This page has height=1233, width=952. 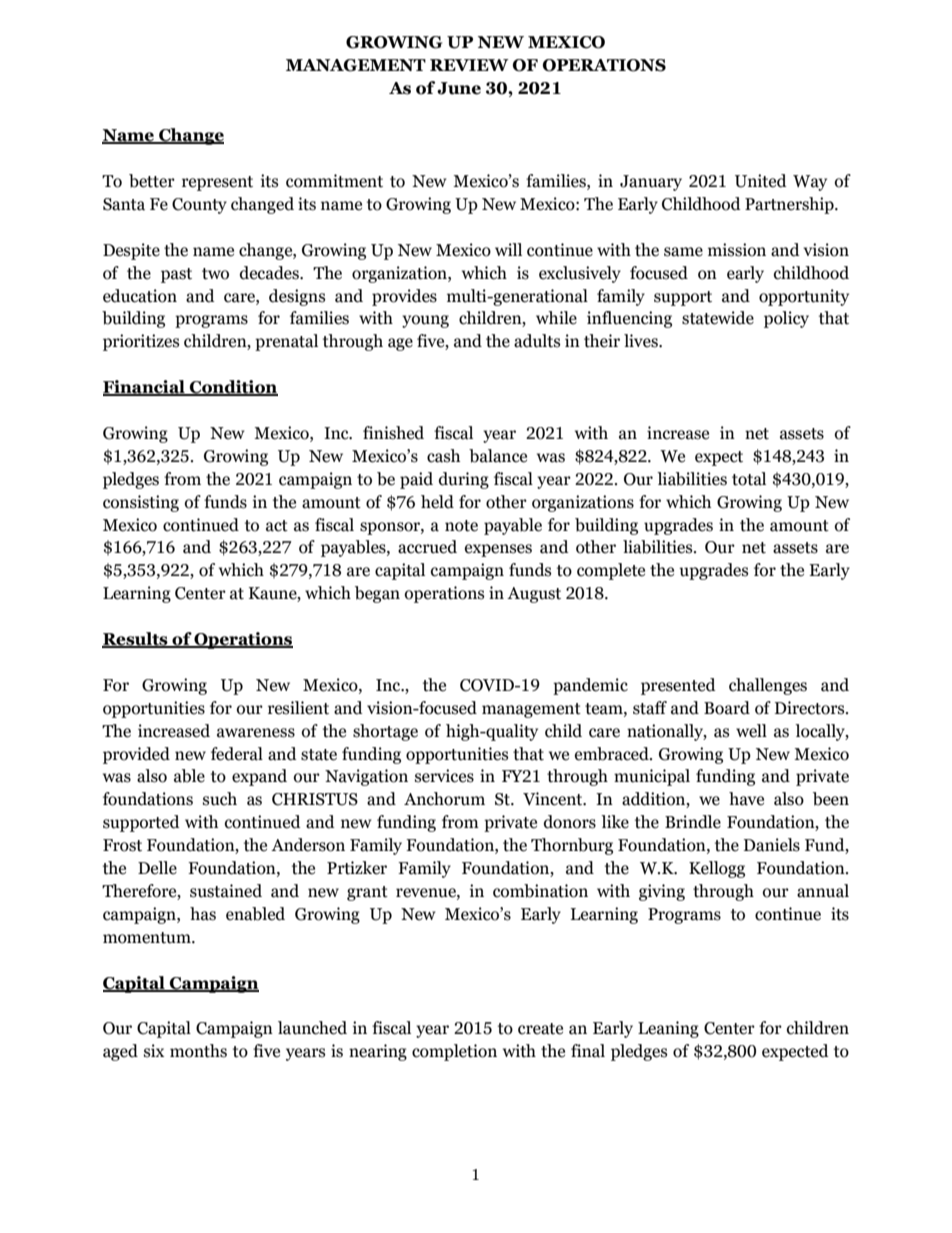 What do you see at coordinates (749, 479) in the page?
I see `total` at bounding box center [749, 479].
